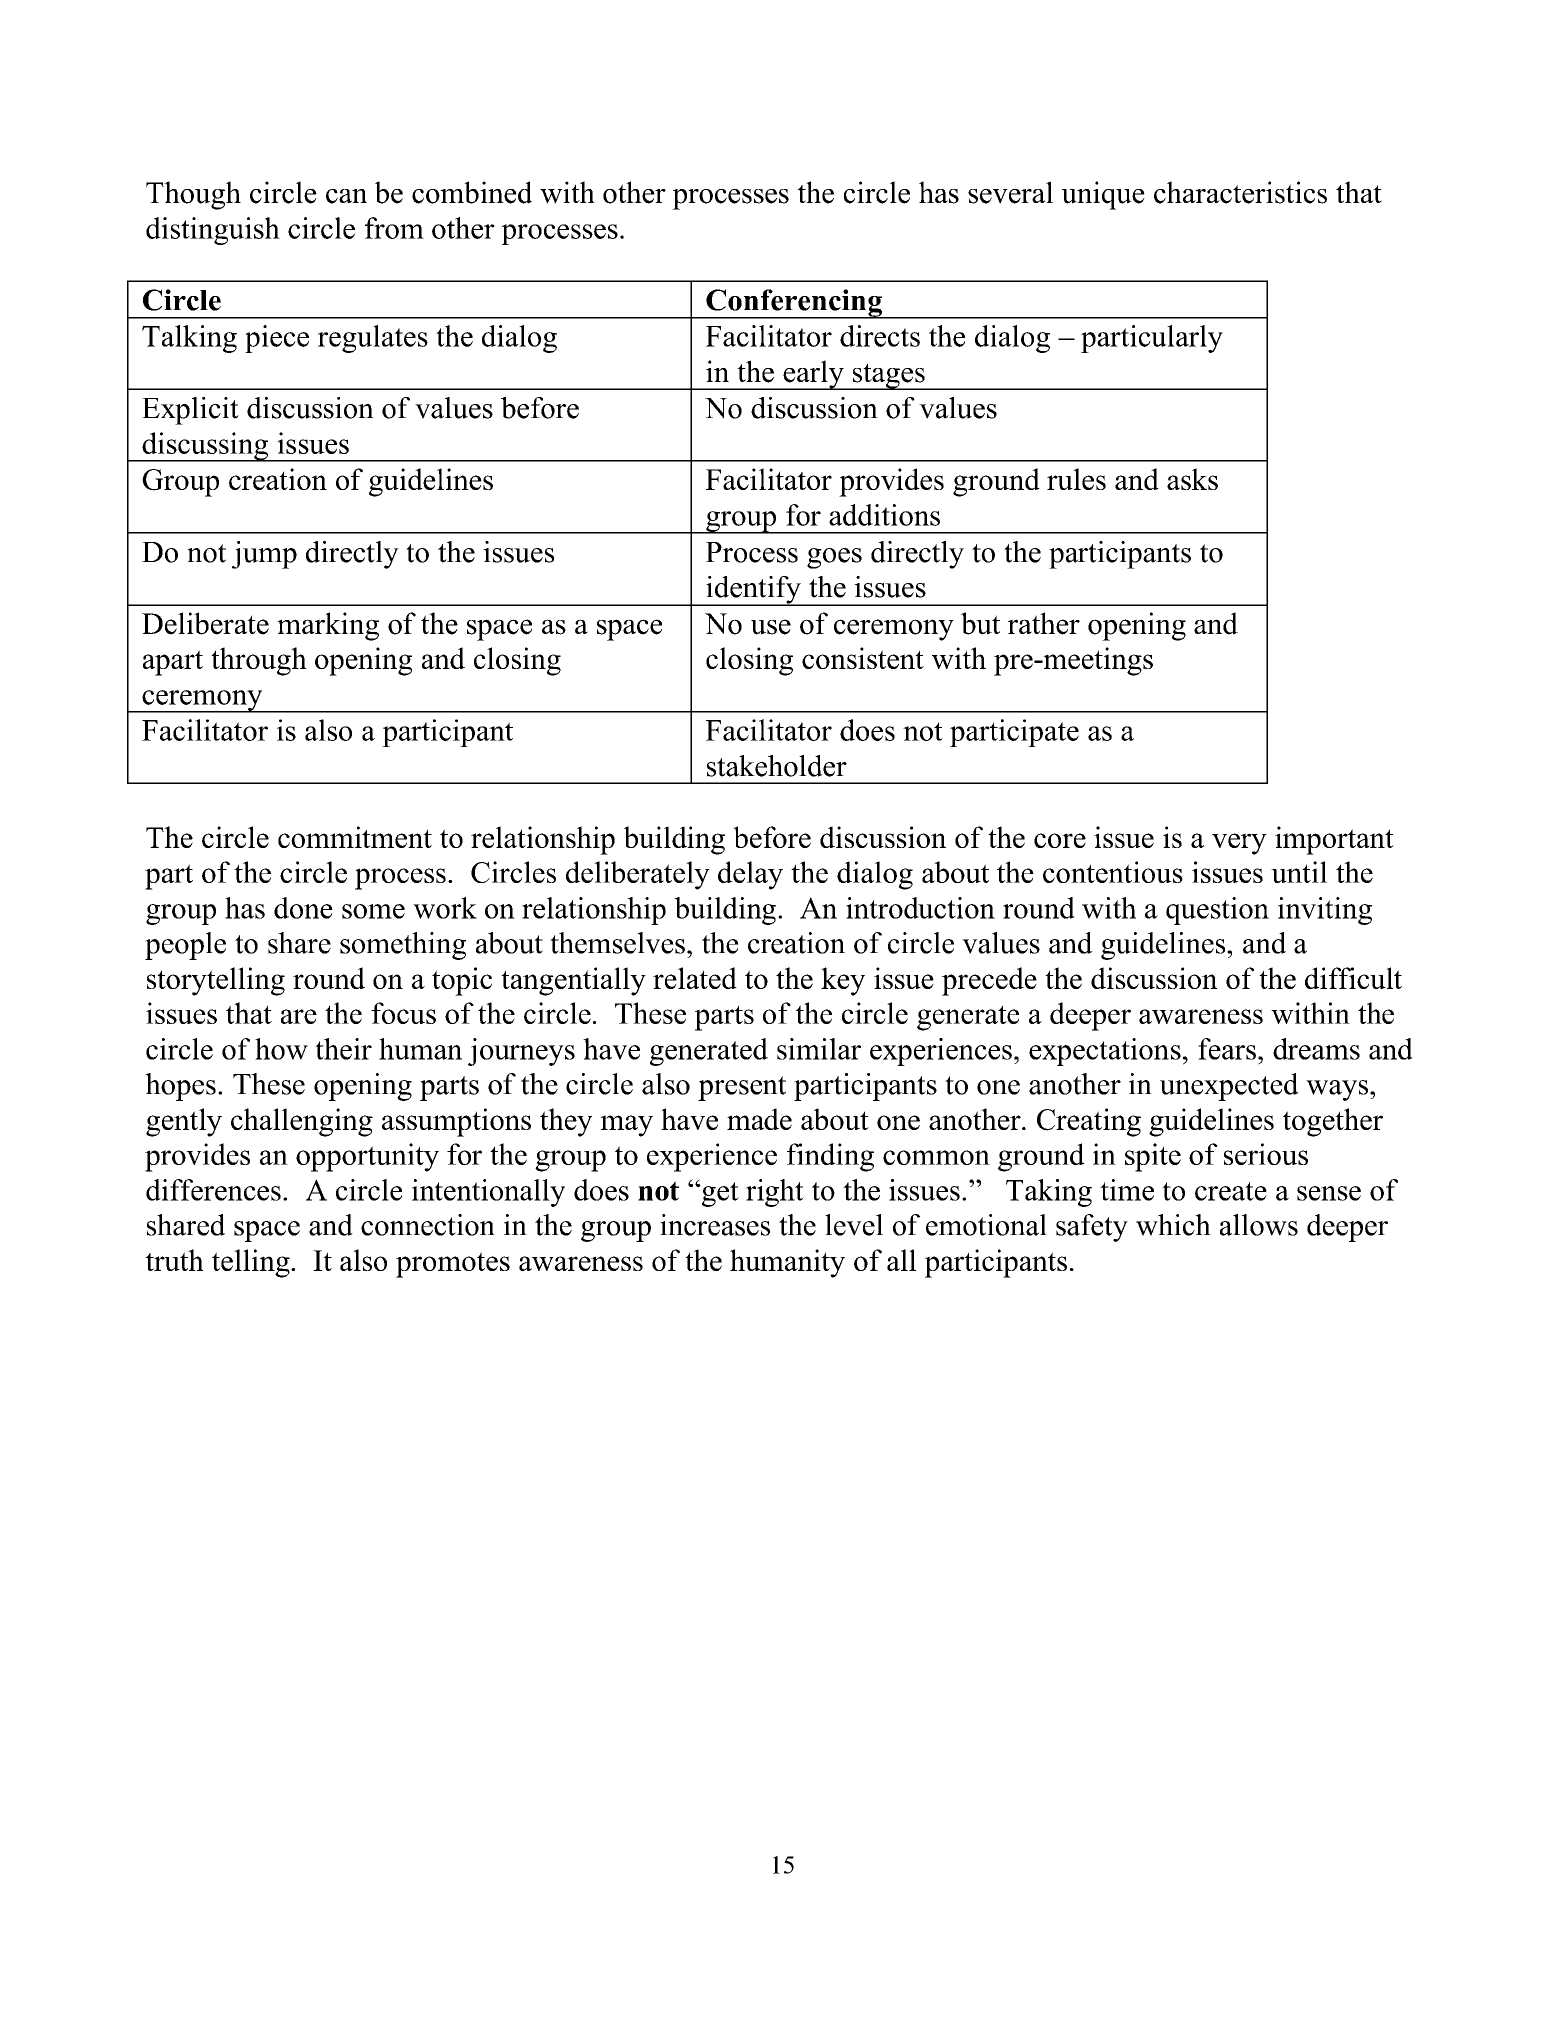 This screenshot has width=1564, height=2023. What do you see at coordinates (1240, 192) in the screenshot?
I see `characteristics` at bounding box center [1240, 192].
